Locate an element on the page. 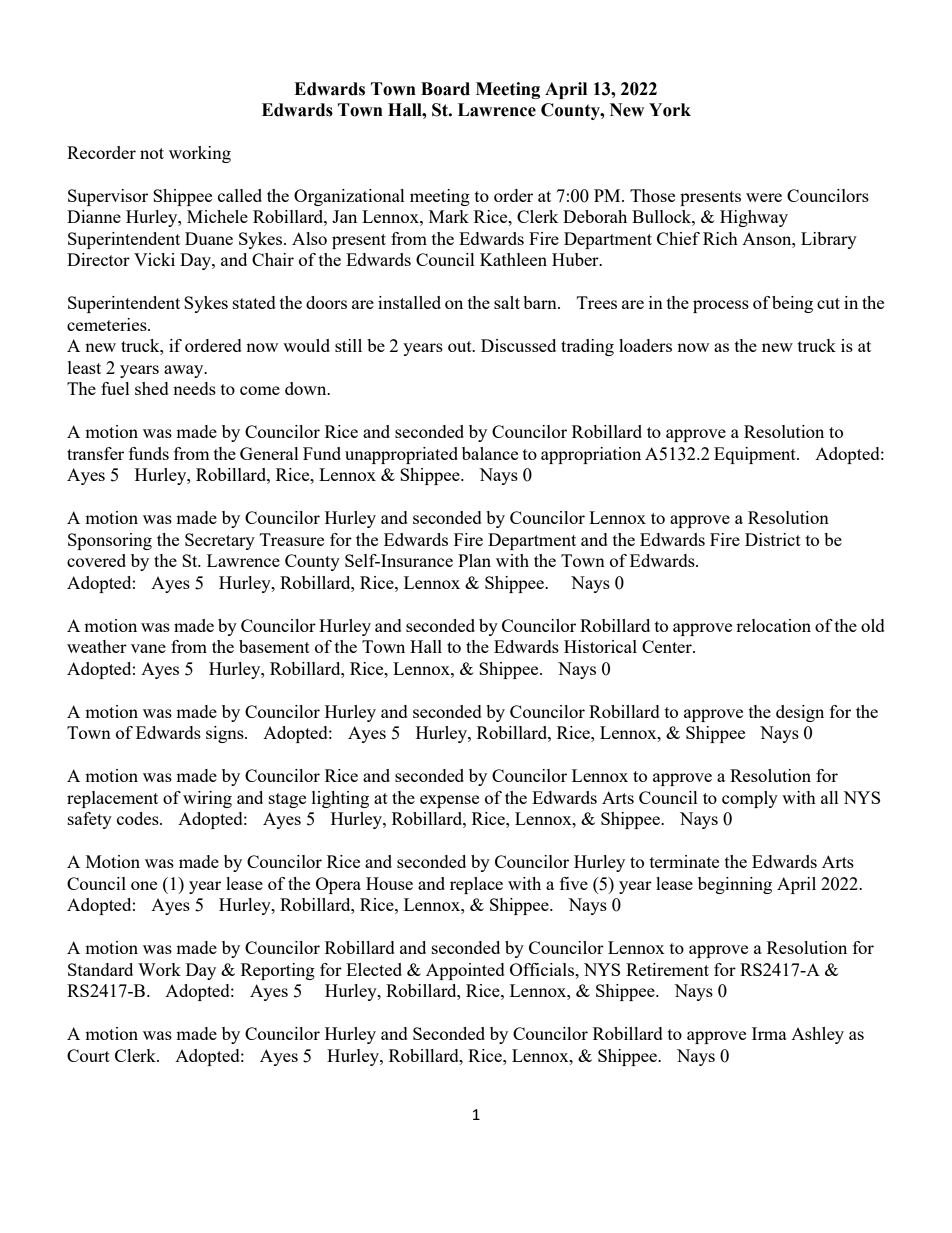 The image size is (952, 1233). District is located at coordinates (773, 539).
